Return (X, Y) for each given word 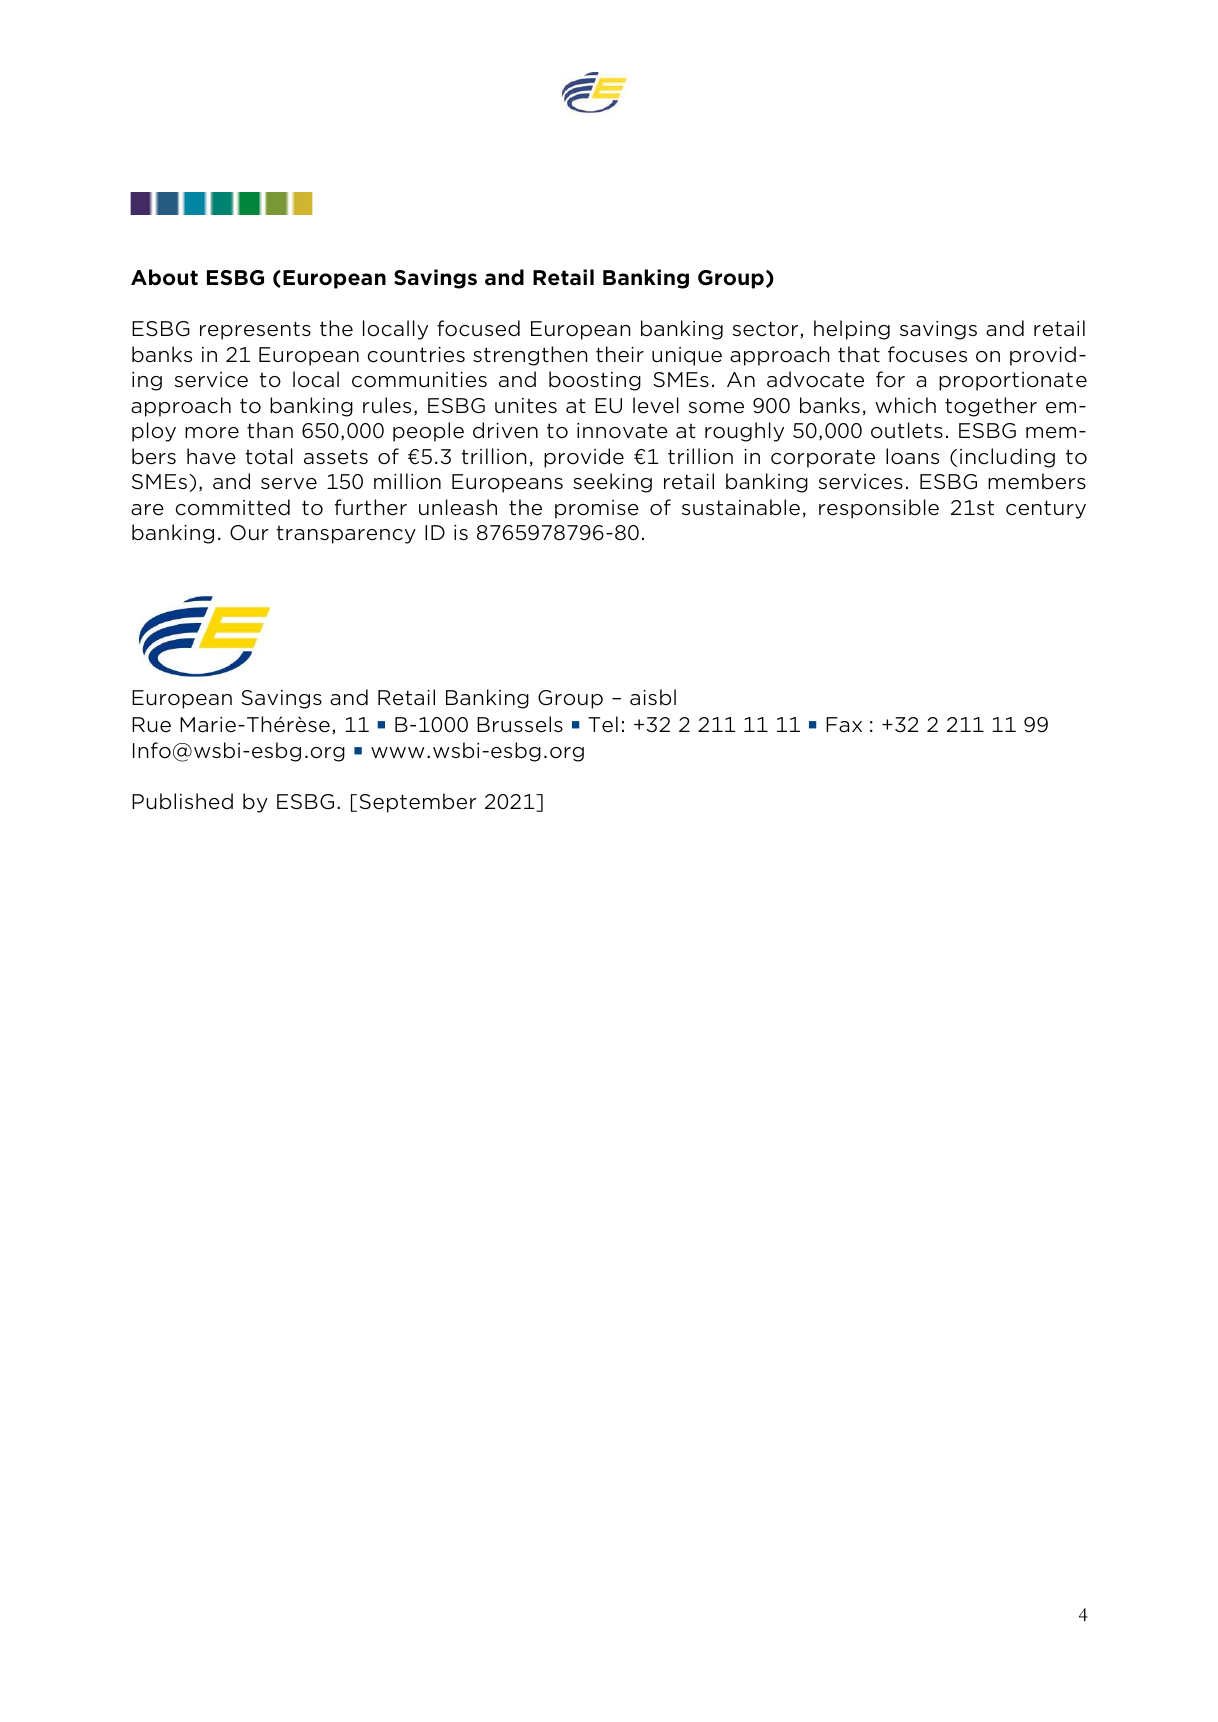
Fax (844, 725)
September (418, 803)
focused (478, 328)
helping (852, 330)
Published (182, 801)
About (164, 277)
